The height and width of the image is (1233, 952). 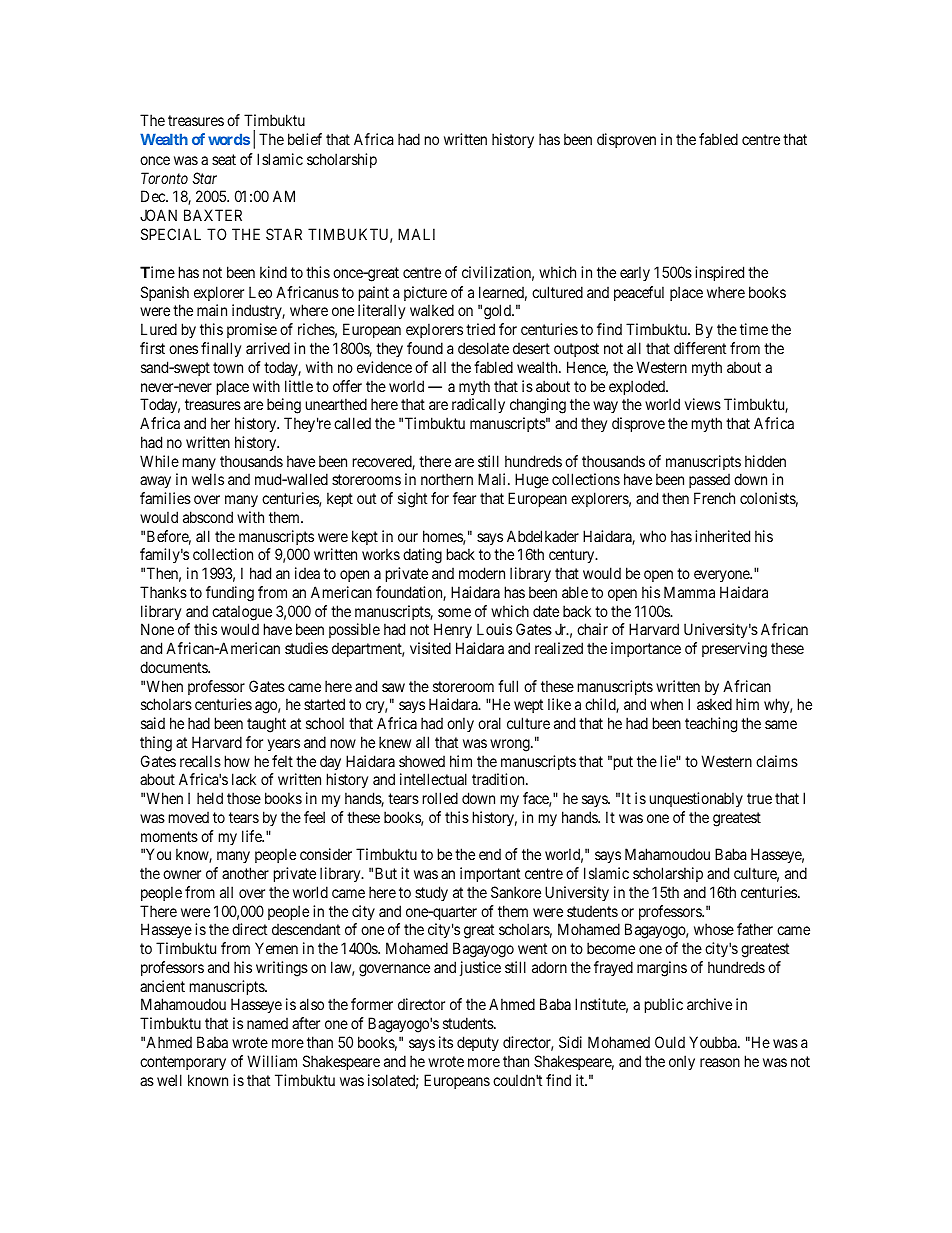 I want to click on northern, so click(x=447, y=479).
